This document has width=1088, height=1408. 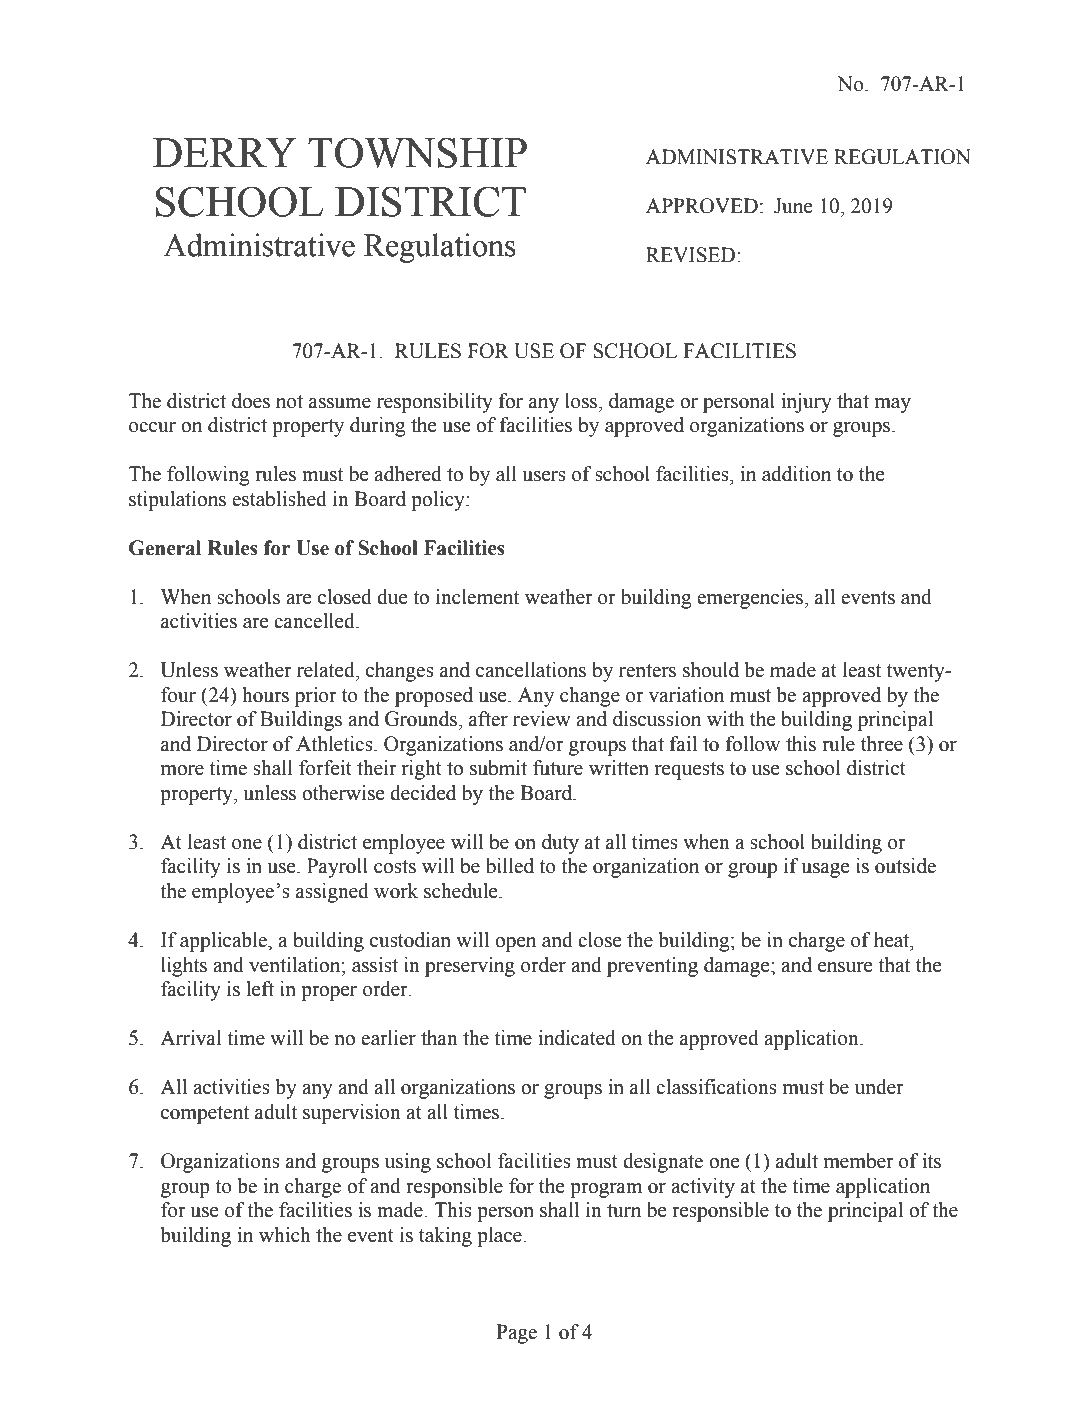 What do you see at coordinates (225, 152) in the document?
I see `DERRY` at bounding box center [225, 152].
